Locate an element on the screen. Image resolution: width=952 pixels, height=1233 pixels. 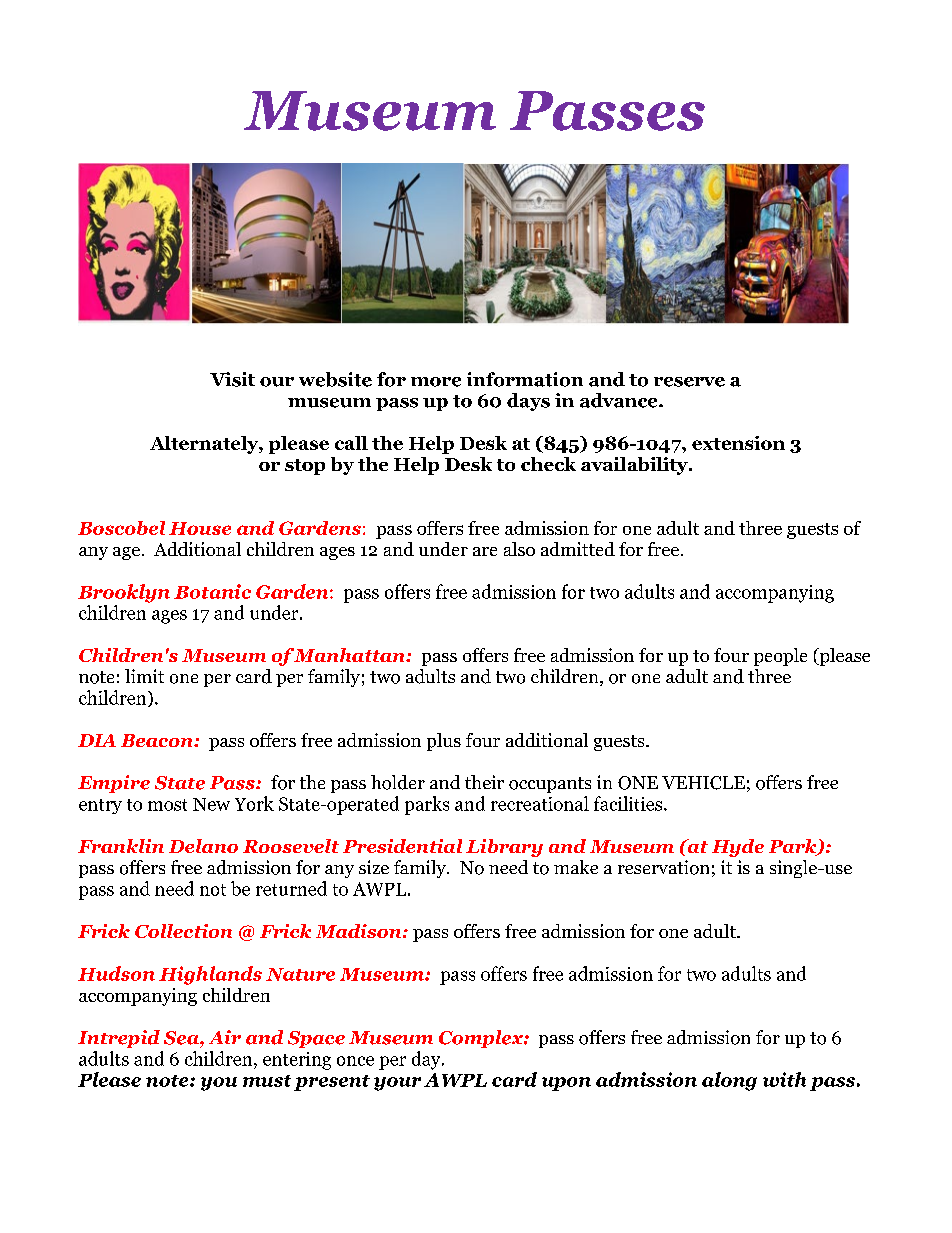
more is located at coordinates (436, 382).
